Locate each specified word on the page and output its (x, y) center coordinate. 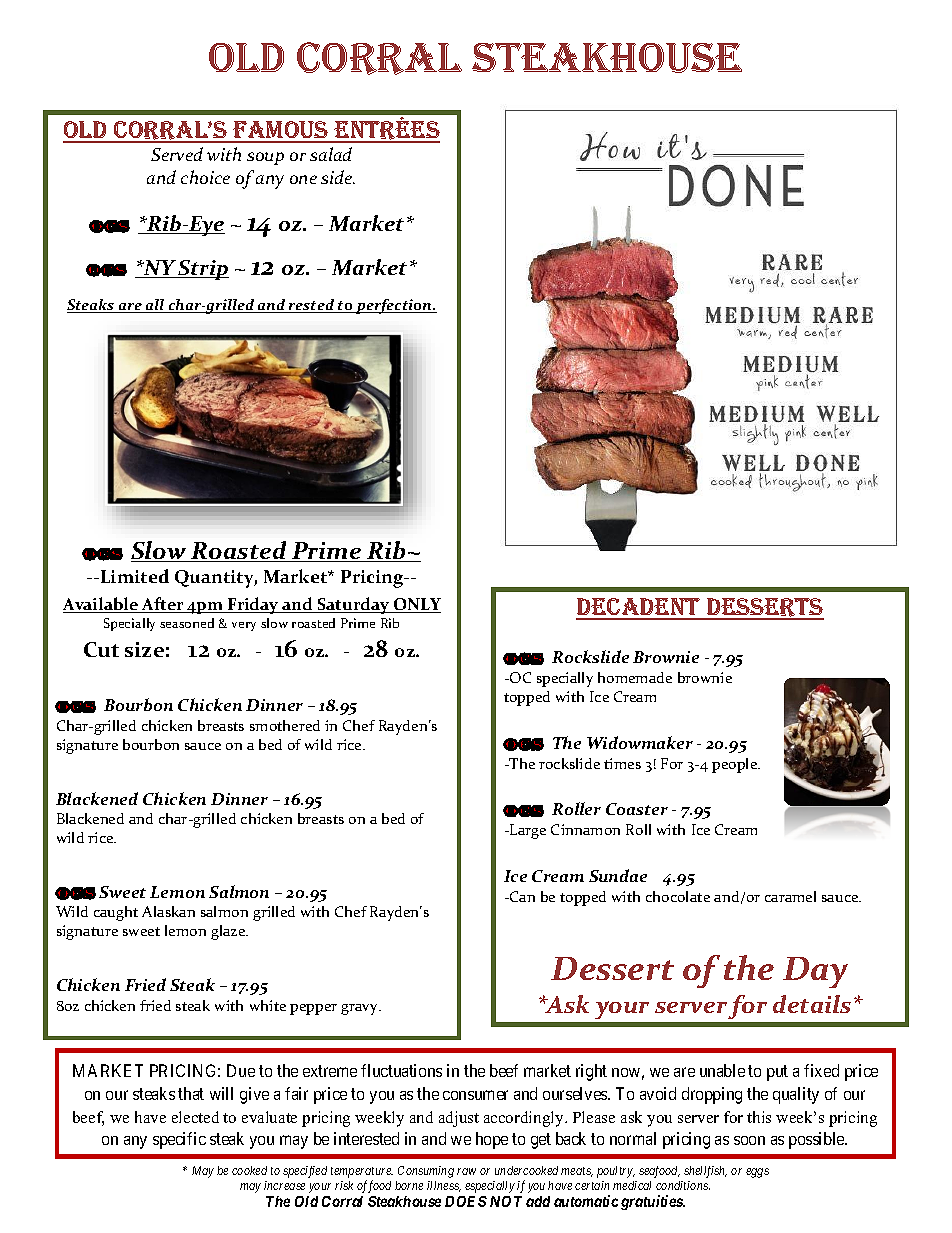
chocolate (678, 896)
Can (521, 896)
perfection (394, 306)
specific (179, 1140)
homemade (635, 677)
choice (205, 177)
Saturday (354, 605)
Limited (133, 576)
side (338, 177)
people (736, 765)
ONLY (416, 605)
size (144, 649)
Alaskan (168, 911)
